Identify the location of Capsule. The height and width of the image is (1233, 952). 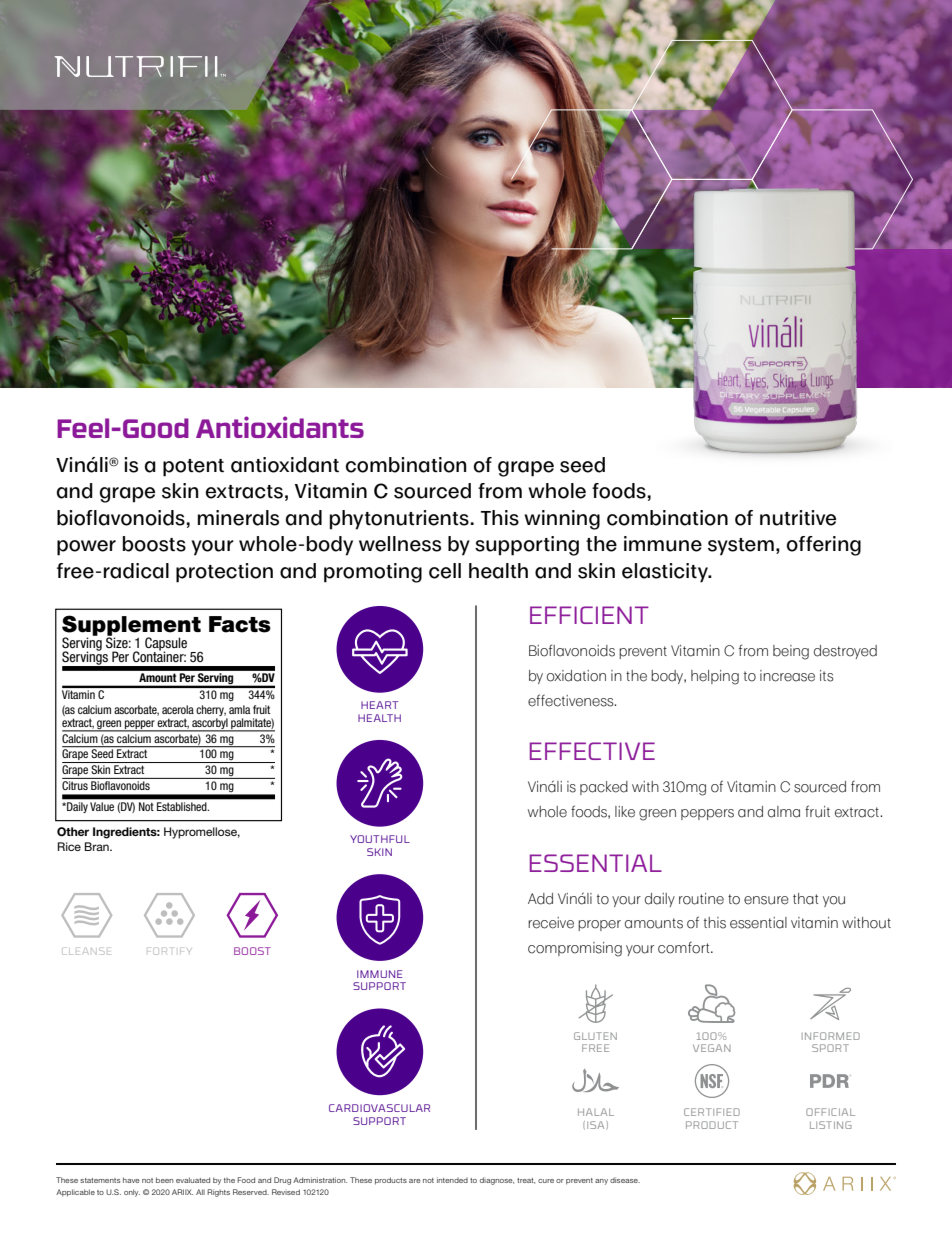
(166, 645).
